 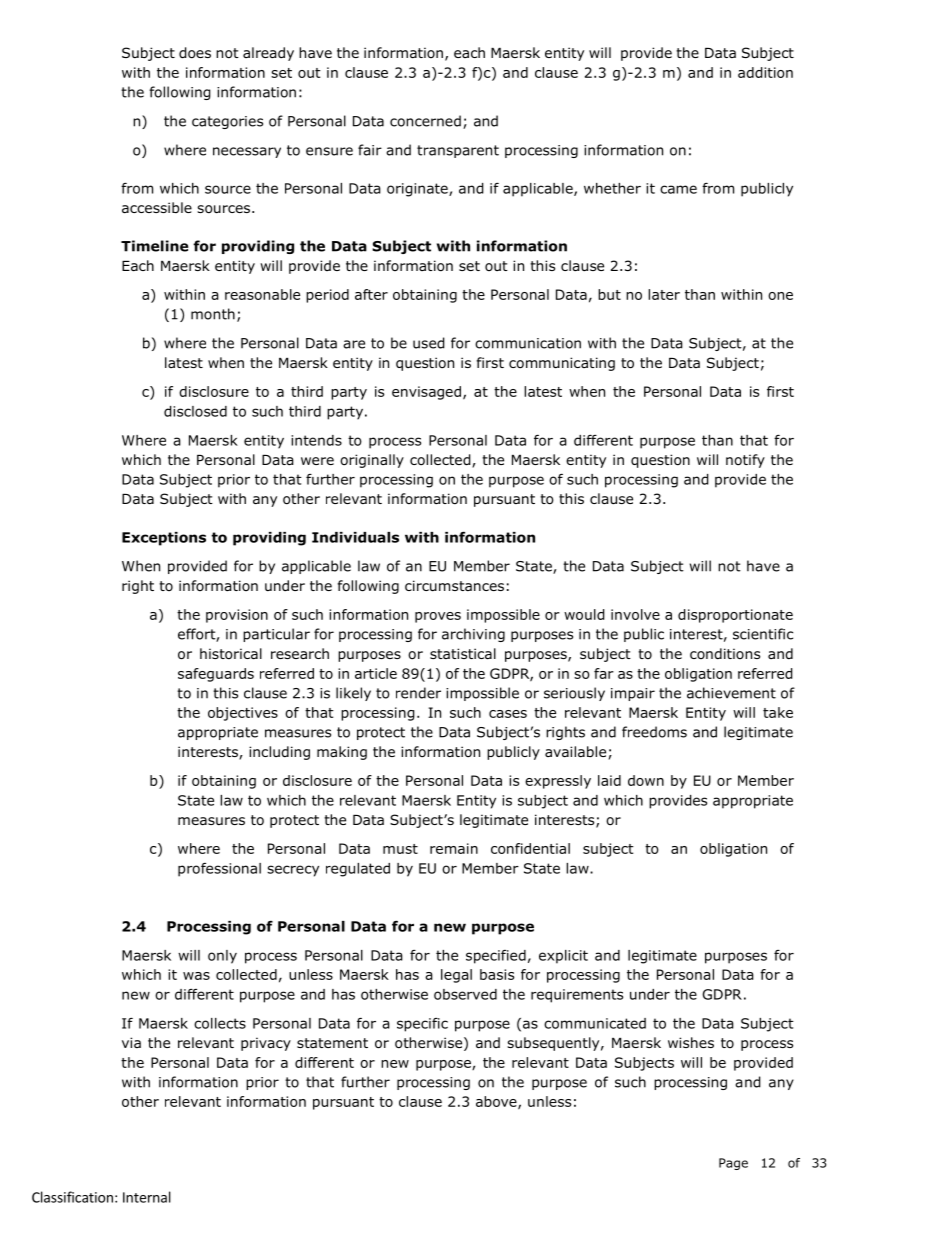 I want to click on does, so click(x=195, y=53).
